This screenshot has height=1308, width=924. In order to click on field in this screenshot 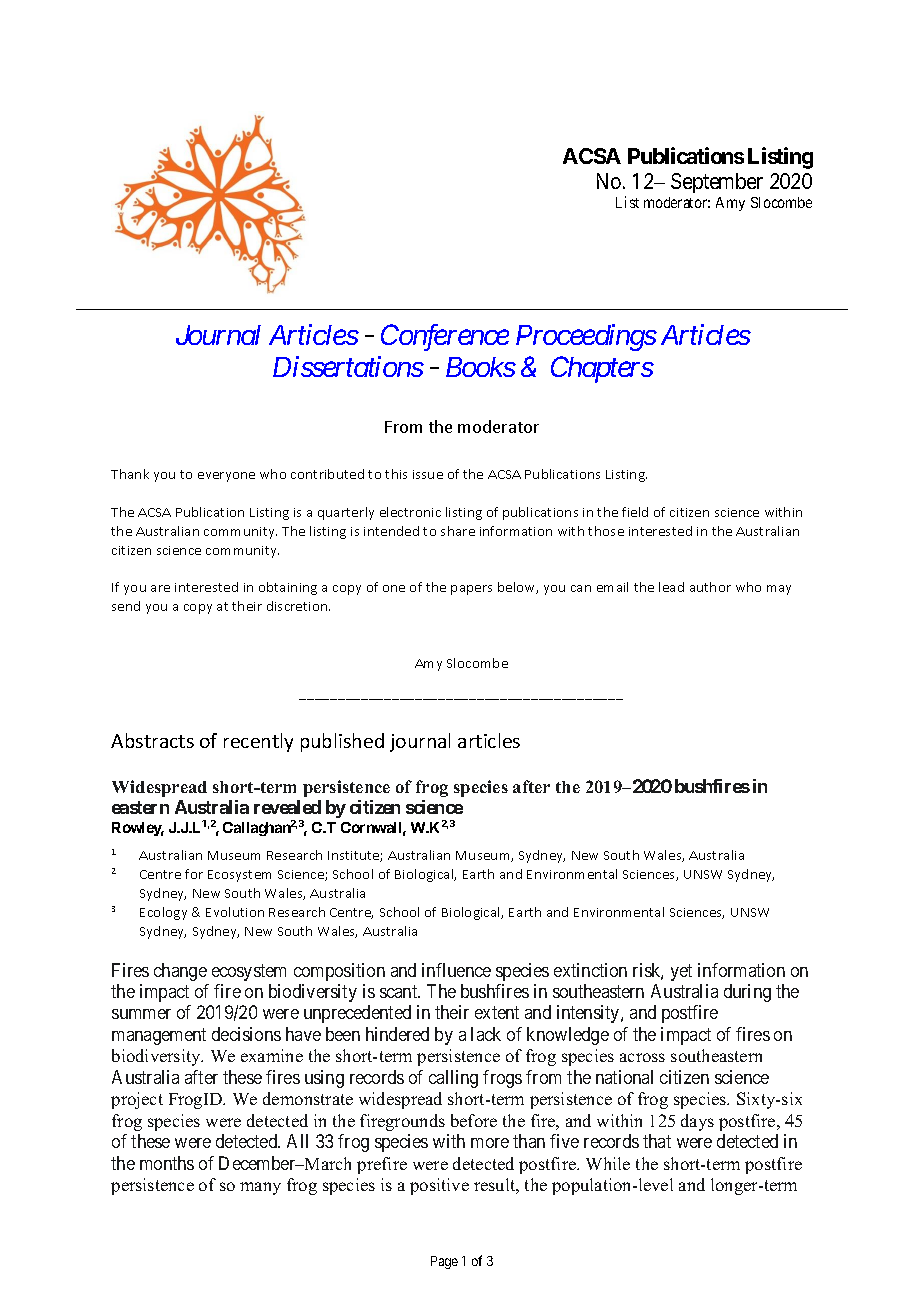, I will do `click(635, 512)`.
